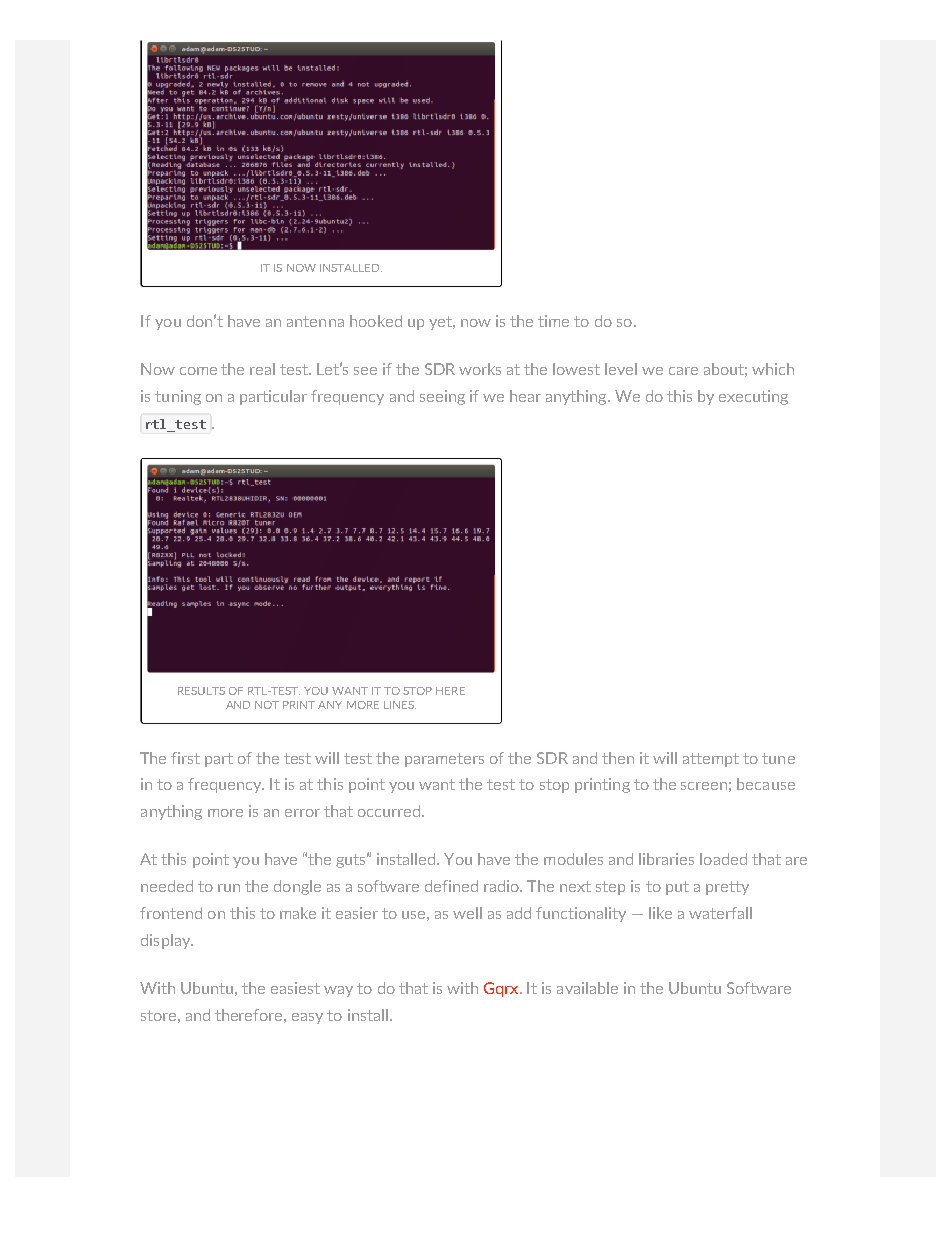  What do you see at coordinates (683, 371) in the screenshot?
I see `care` at bounding box center [683, 371].
